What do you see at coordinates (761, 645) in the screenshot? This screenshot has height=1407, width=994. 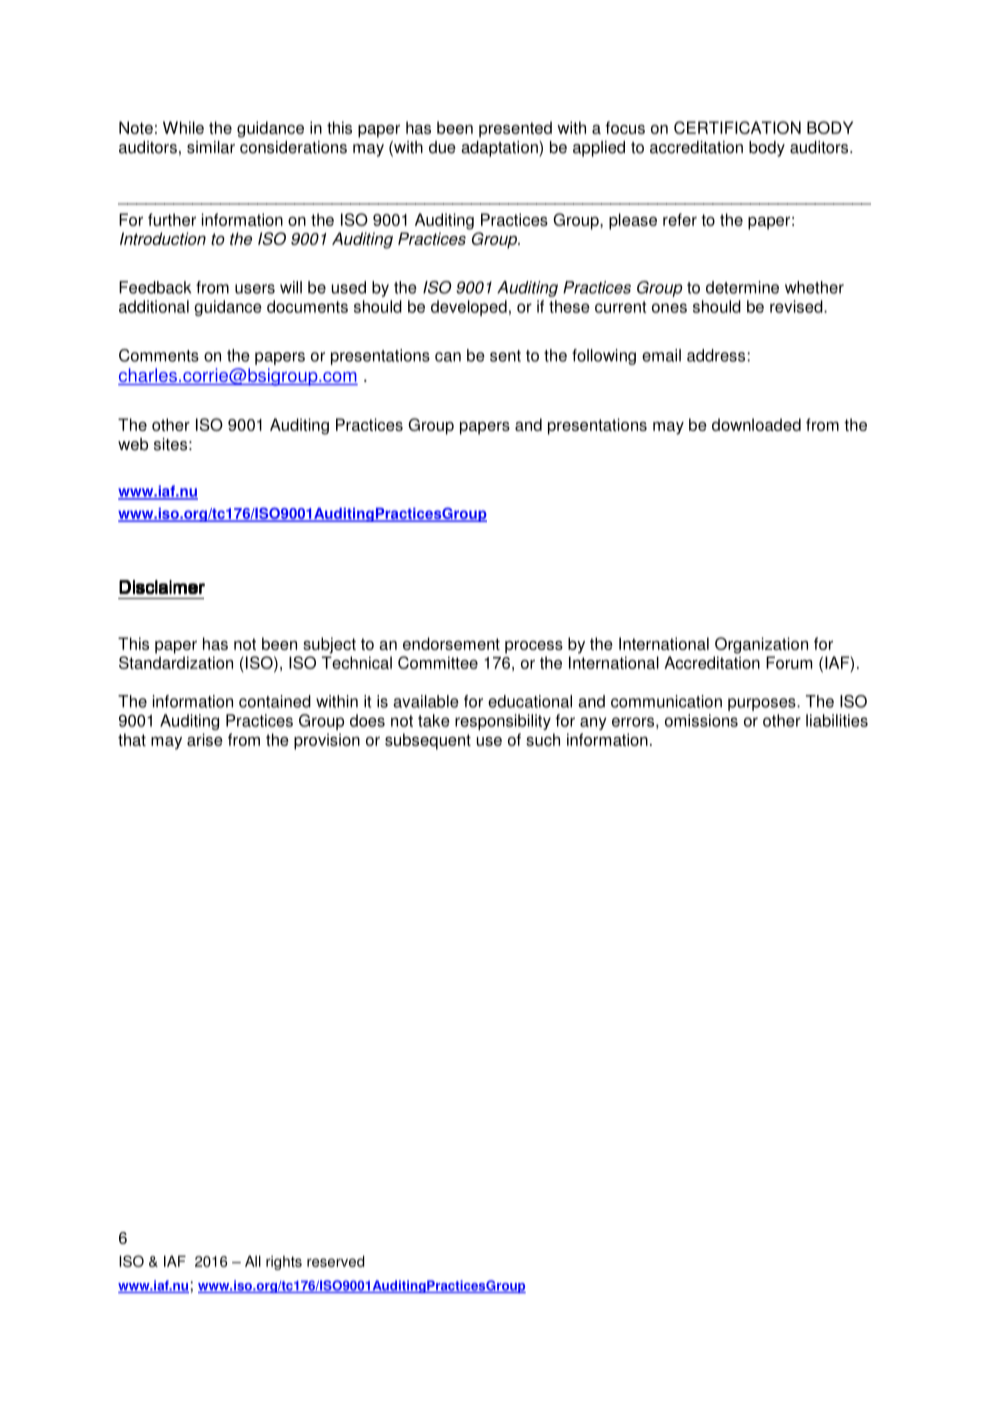 I see `Organization` at bounding box center [761, 645].
